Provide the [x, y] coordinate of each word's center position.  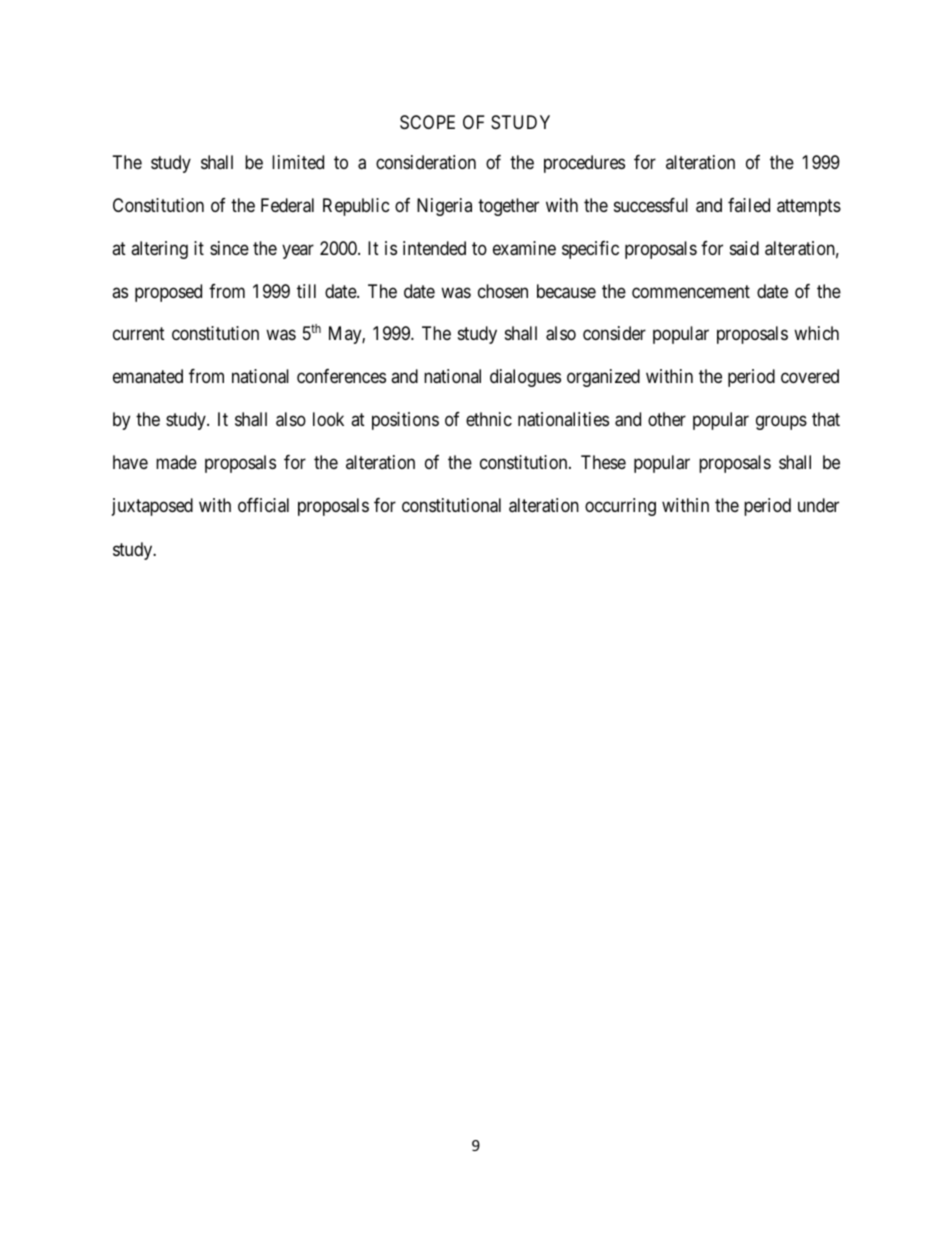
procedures [584, 164]
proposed [168, 293]
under [818, 505]
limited [298, 162]
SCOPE [427, 122]
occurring [620, 507]
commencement [691, 291]
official [263, 505]
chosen [503, 291]
